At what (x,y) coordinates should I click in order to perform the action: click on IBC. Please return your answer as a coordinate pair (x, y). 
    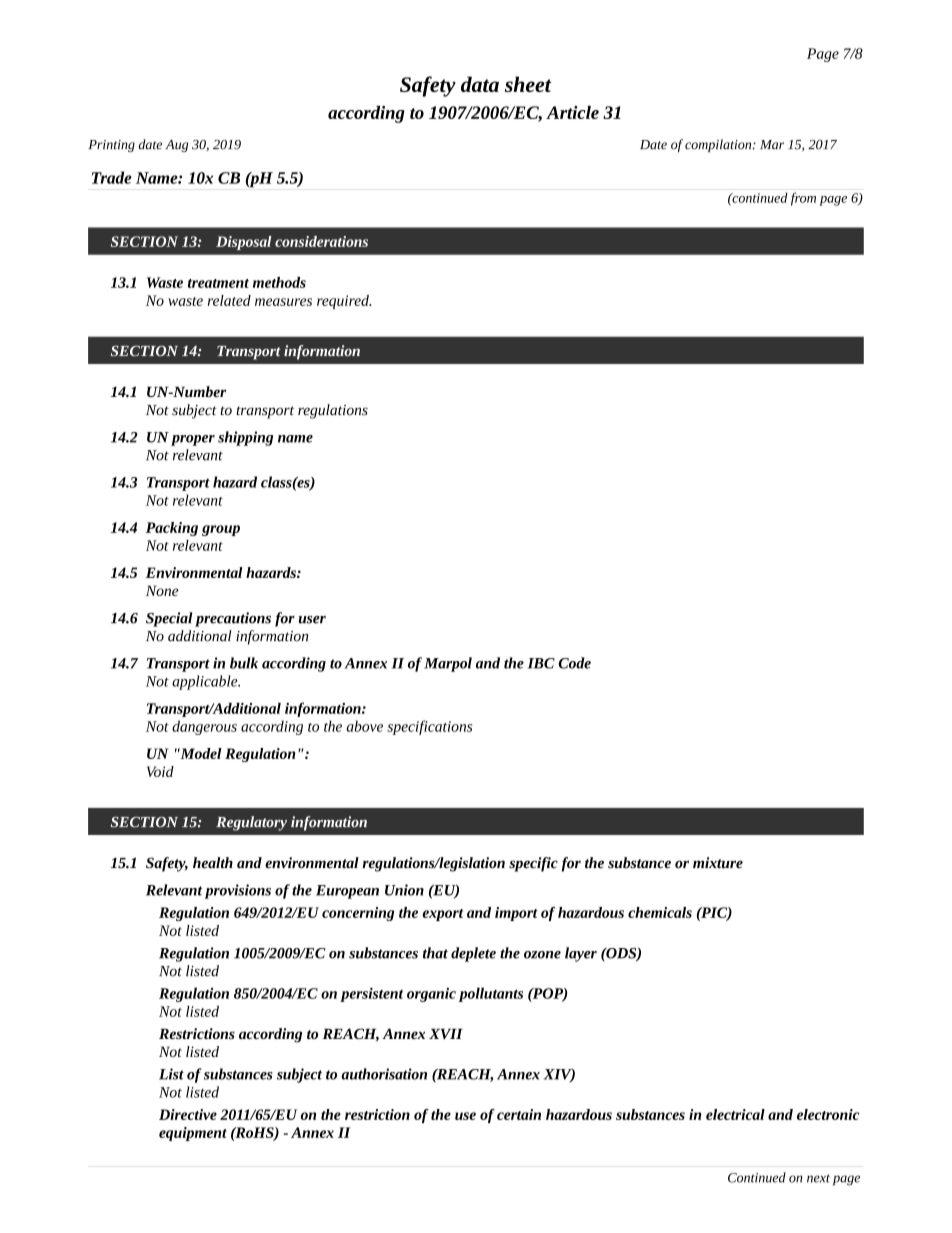
    Looking at the image, I should click on (541, 663).
